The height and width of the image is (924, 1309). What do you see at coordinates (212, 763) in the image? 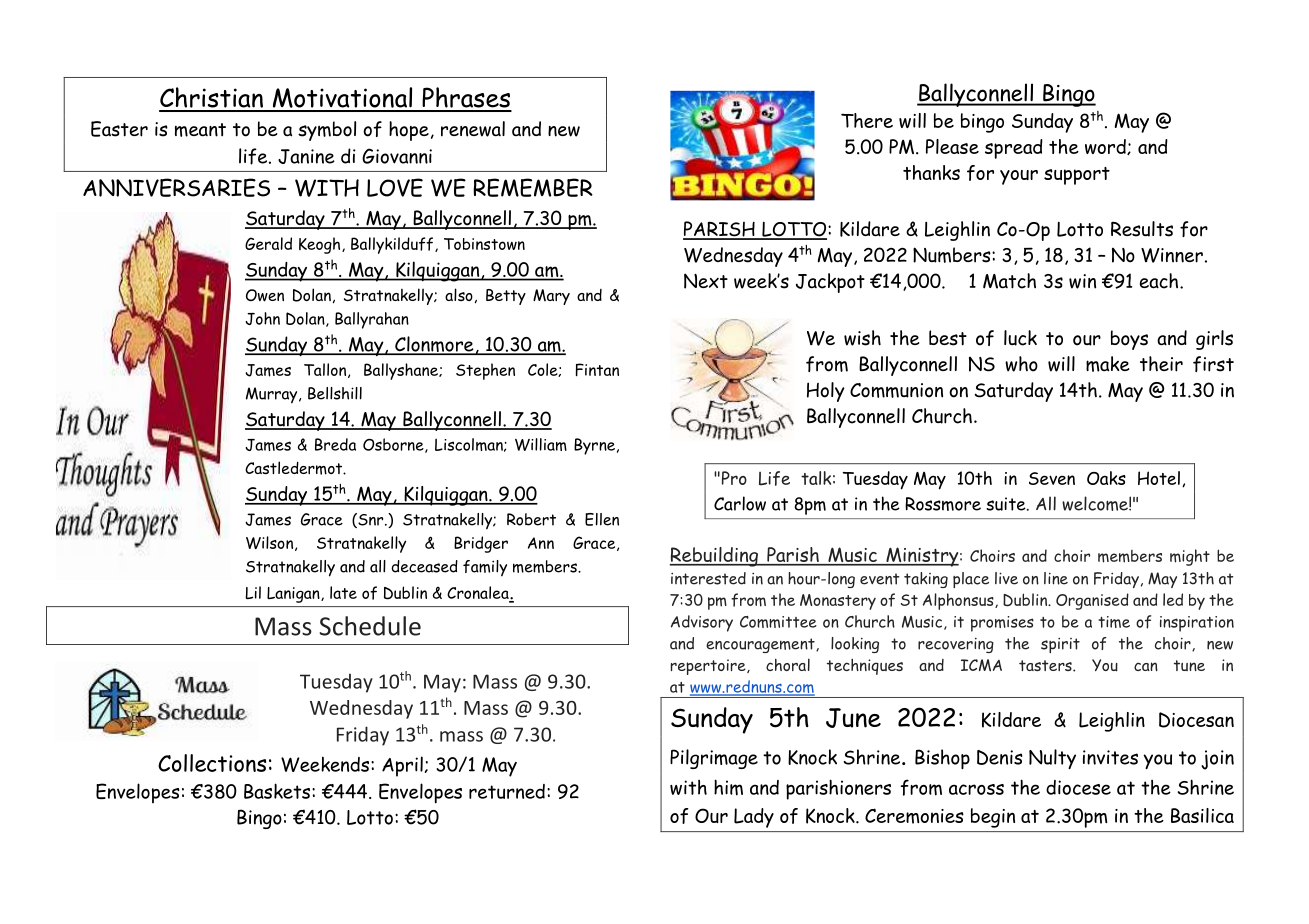
I see `Collections` at bounding box center [212, 763].
